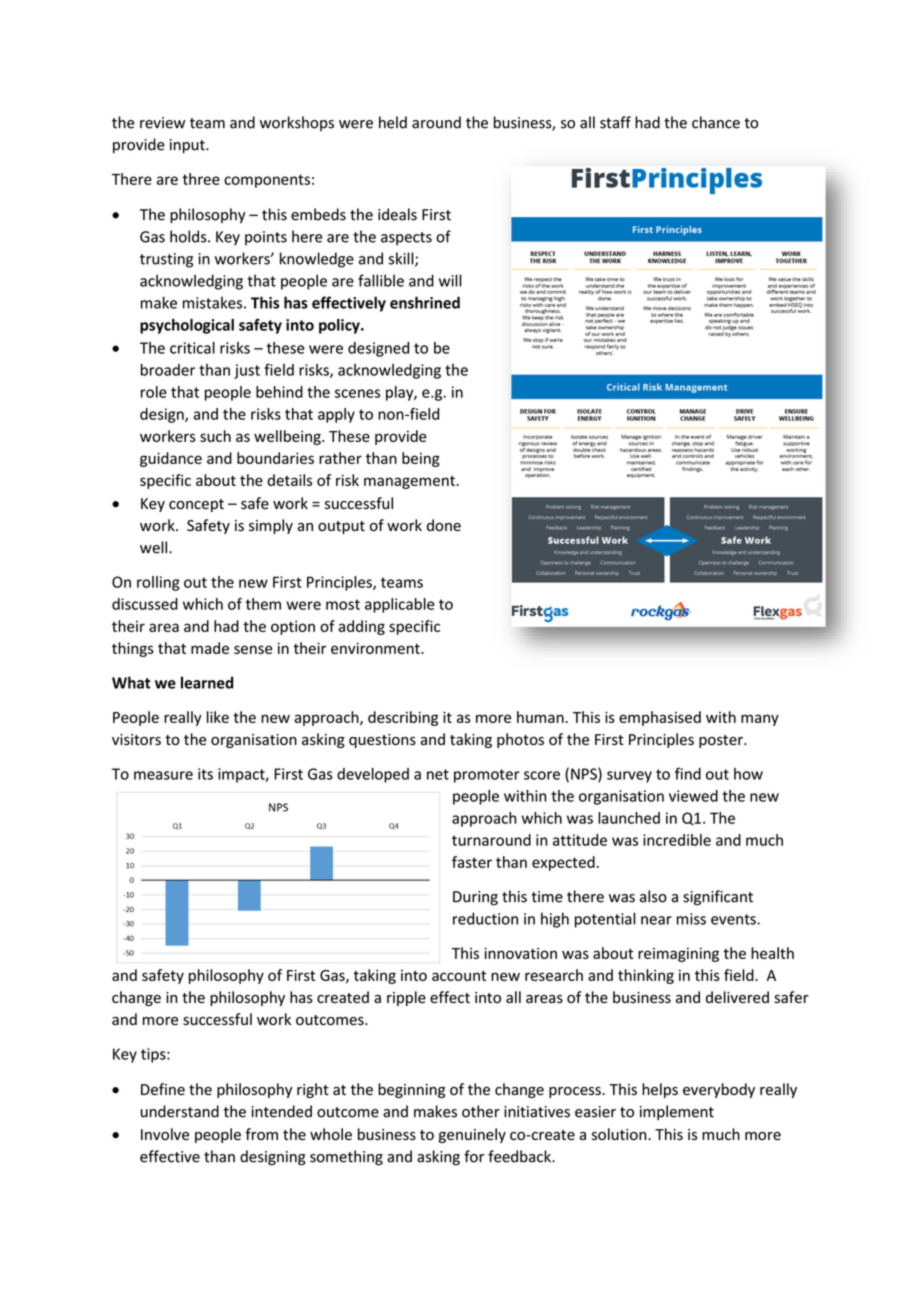  What do you see at coordinates (444, 525) in the document?
I see `done` at bounding box center [444, 525].
